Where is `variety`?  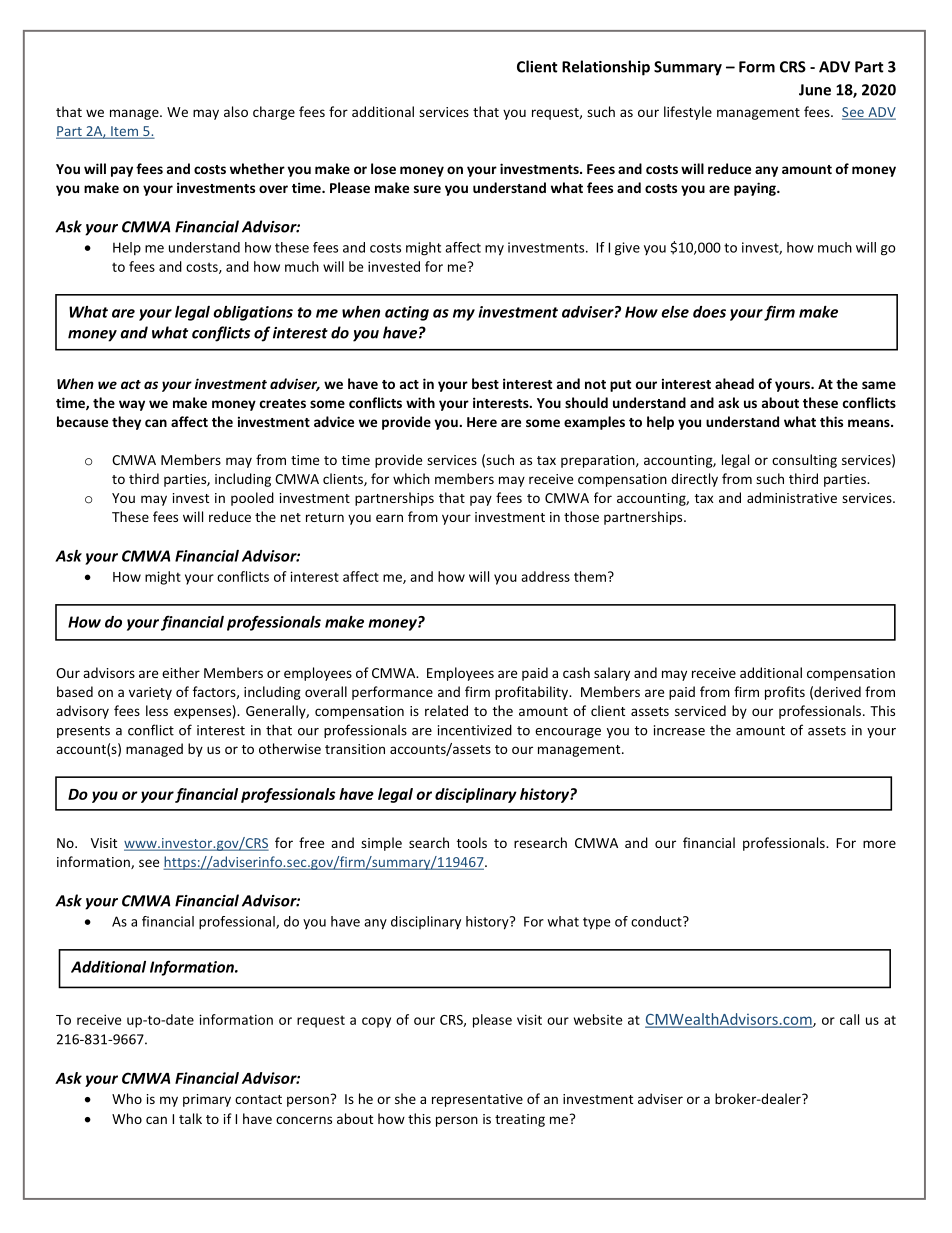 variety is located at coordinates (150, 693).
